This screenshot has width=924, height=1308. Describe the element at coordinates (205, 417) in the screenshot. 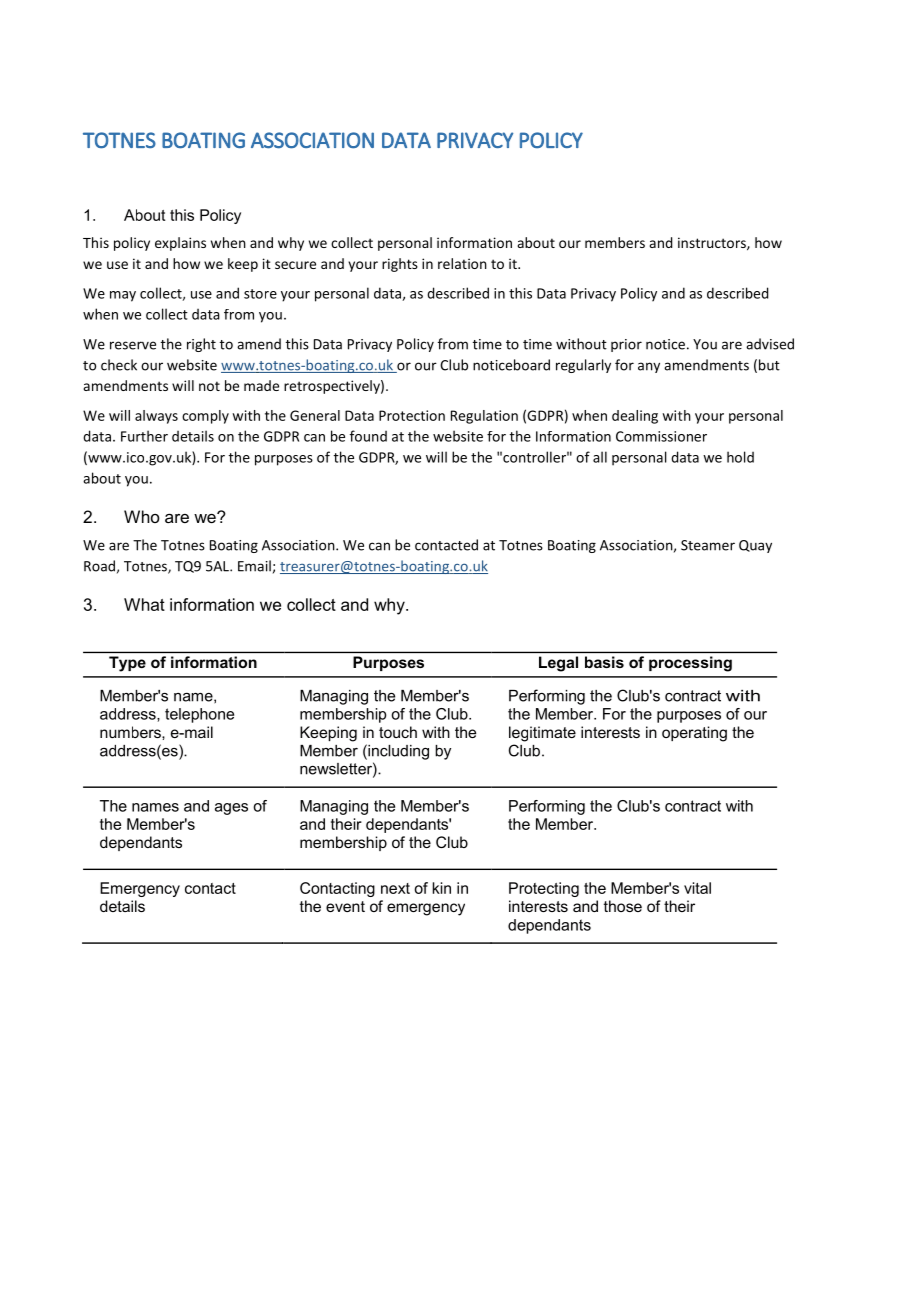

I see `comply` at that location.
